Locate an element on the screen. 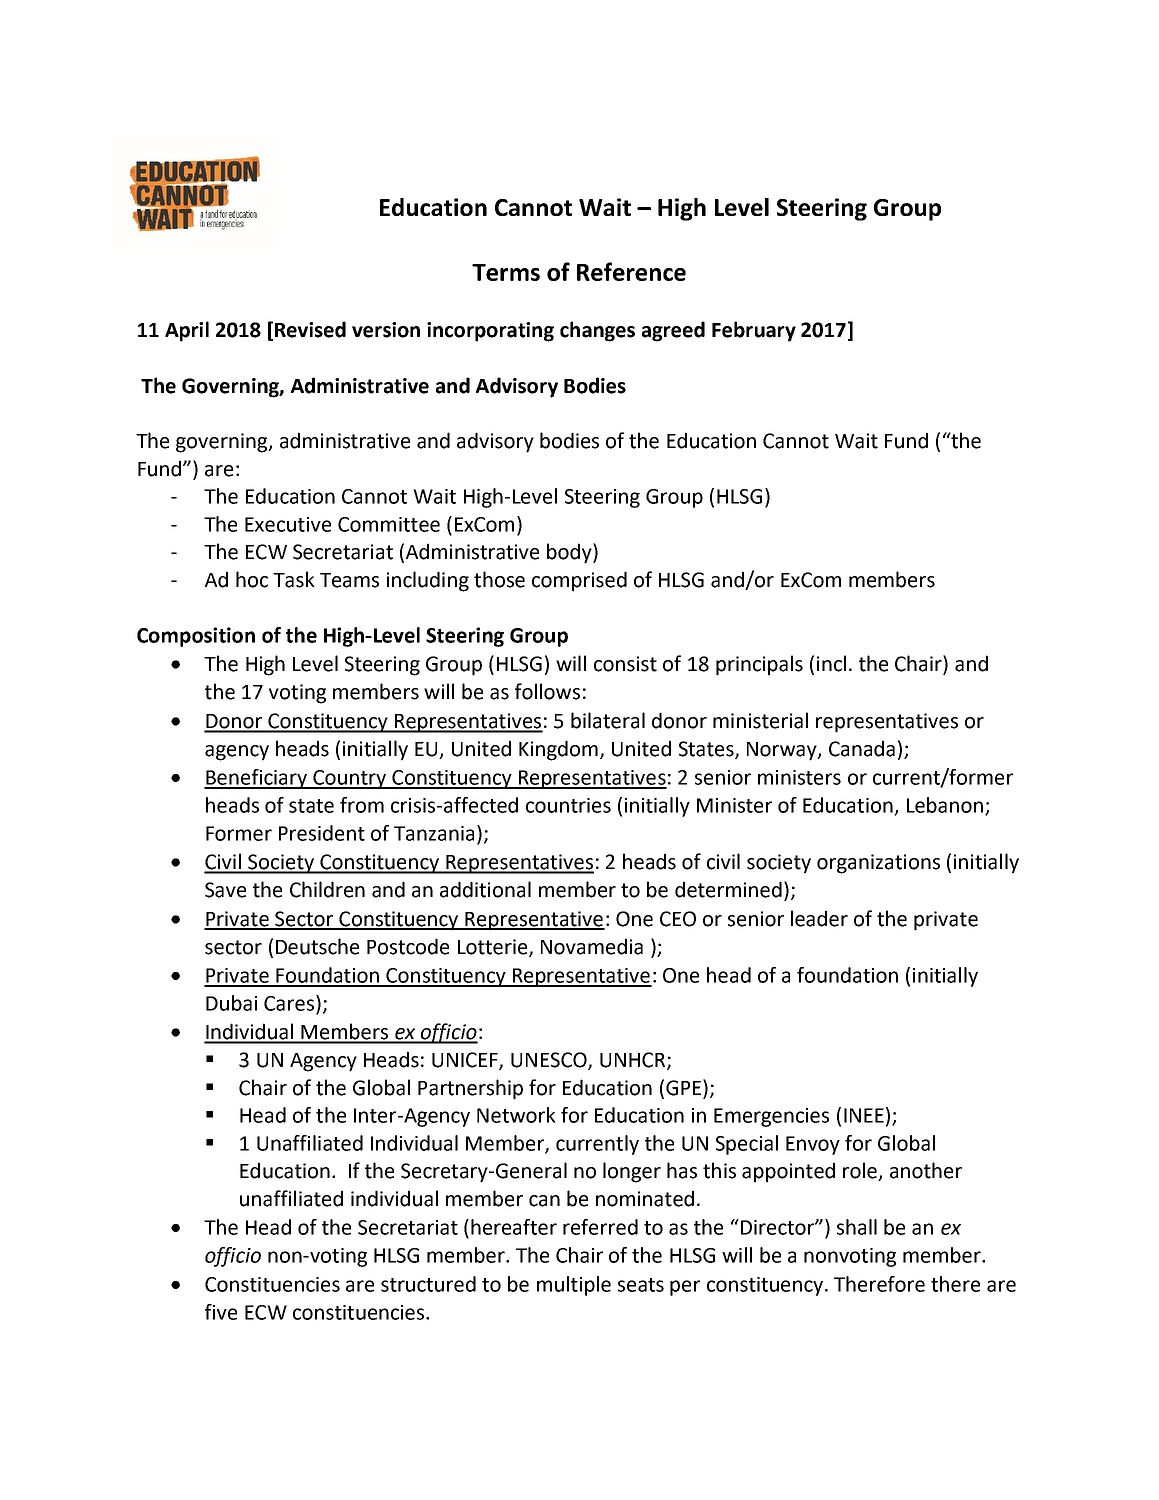  countries is located at coordinates (568, 805).
